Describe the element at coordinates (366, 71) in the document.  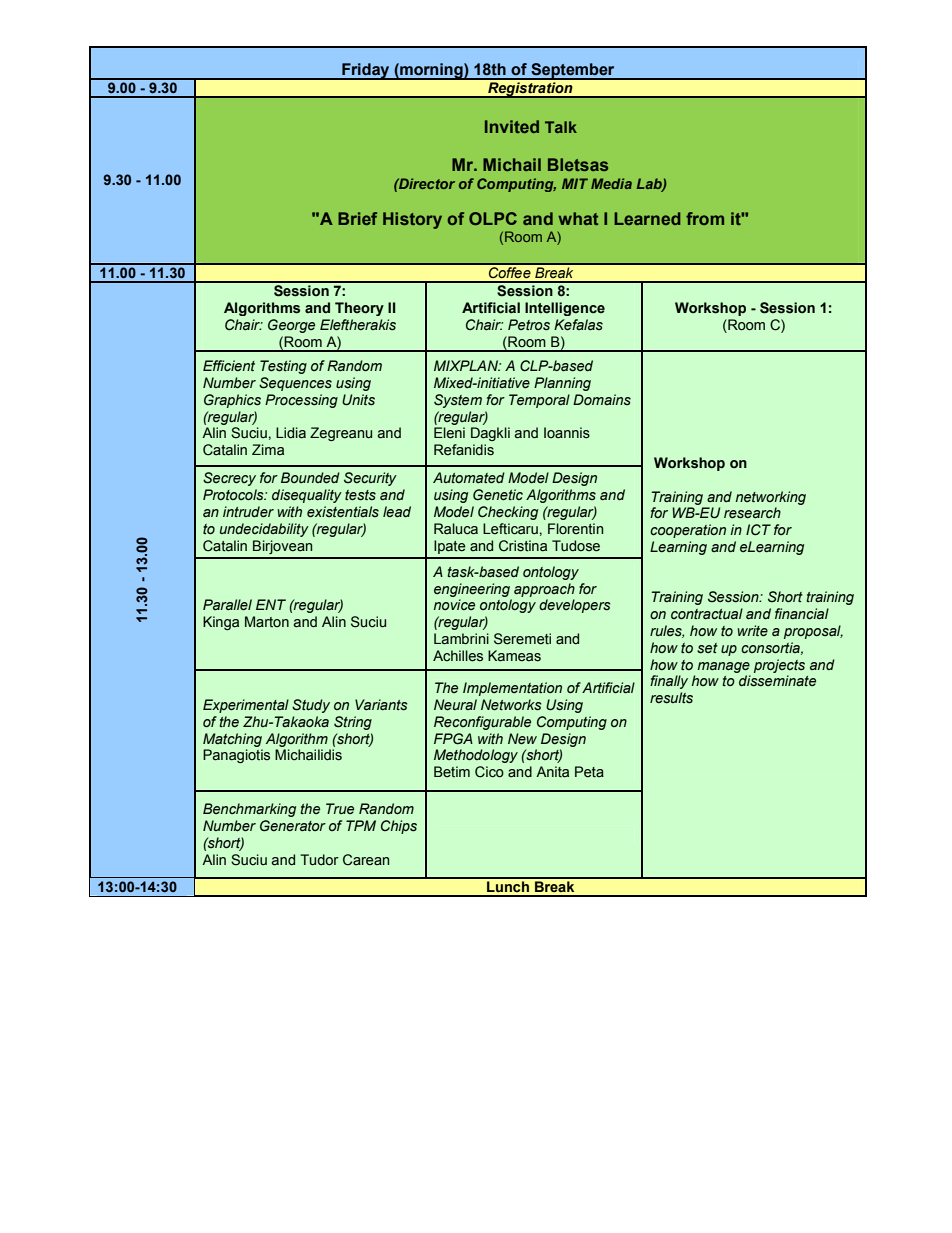
I see `Friday` at that location.
